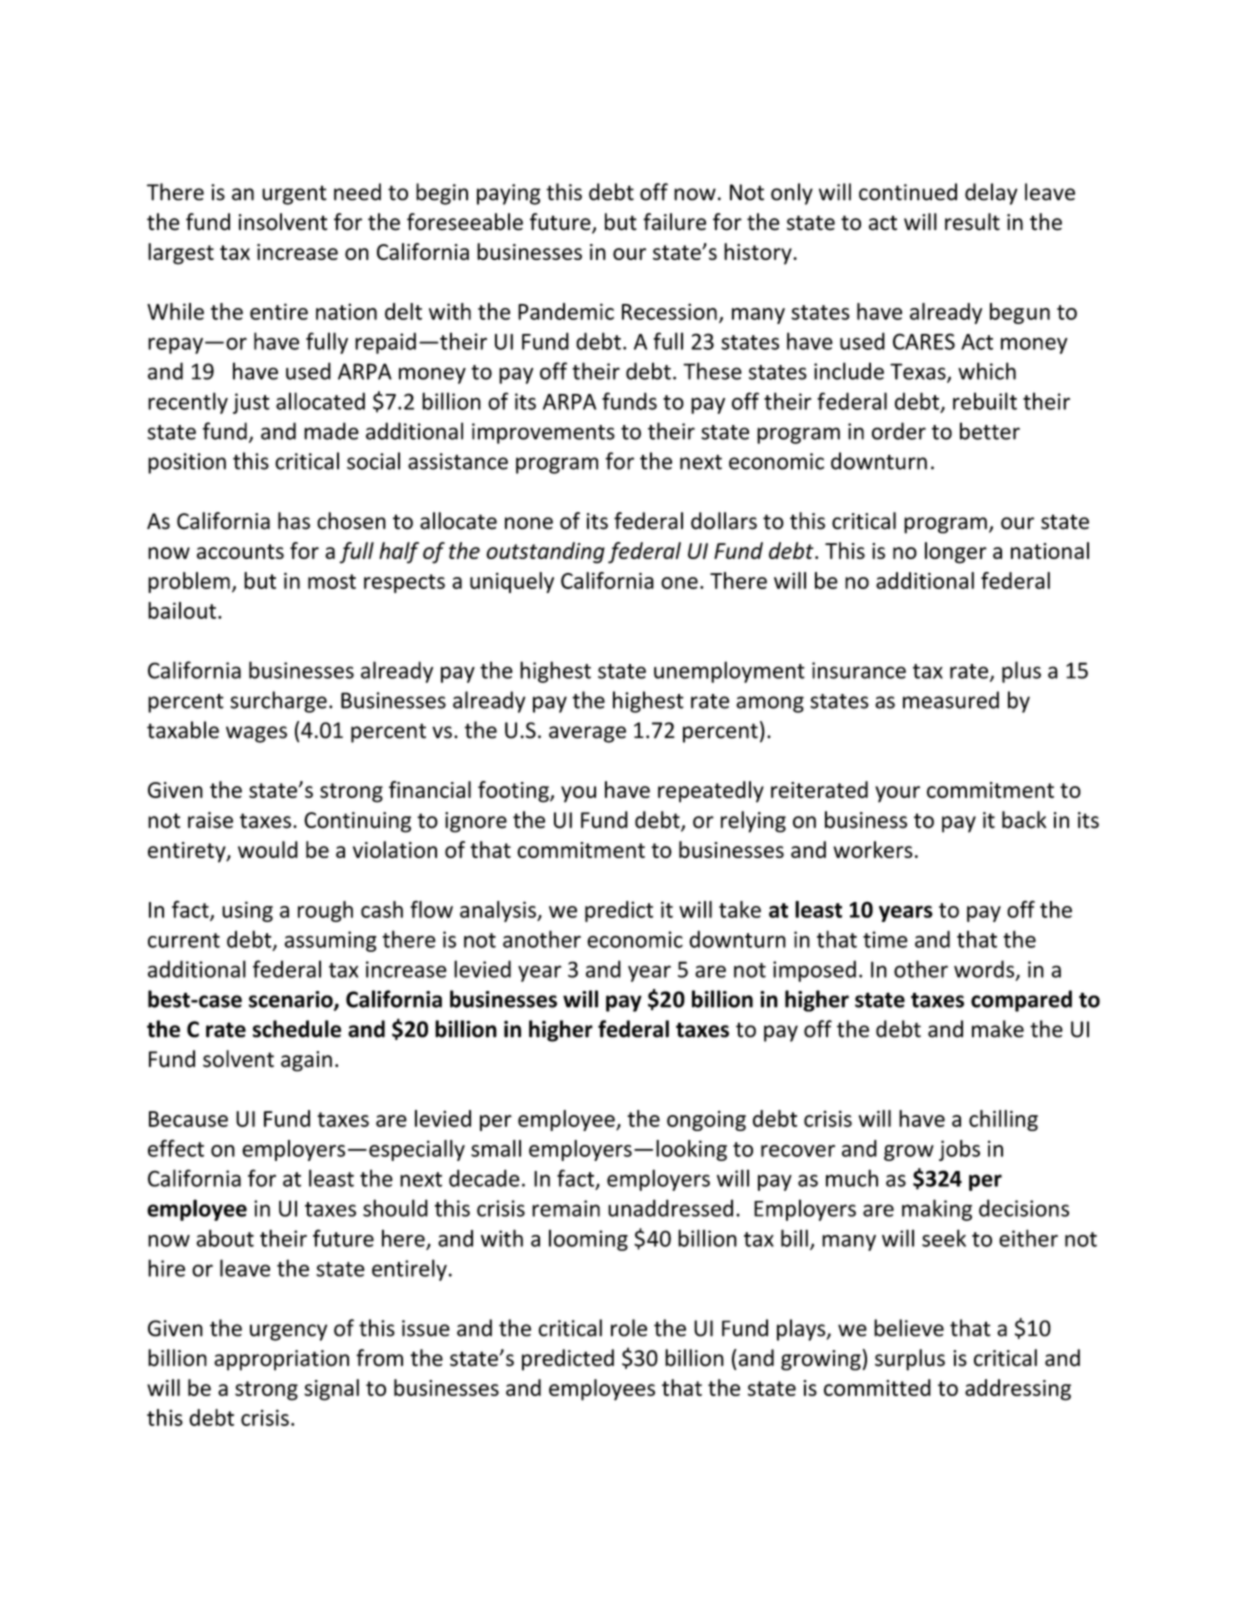 This screenshot has height=1616, width=1248. Describe the element at coordinates (674, 222) in the screenshot. I see `failure` at that location.
